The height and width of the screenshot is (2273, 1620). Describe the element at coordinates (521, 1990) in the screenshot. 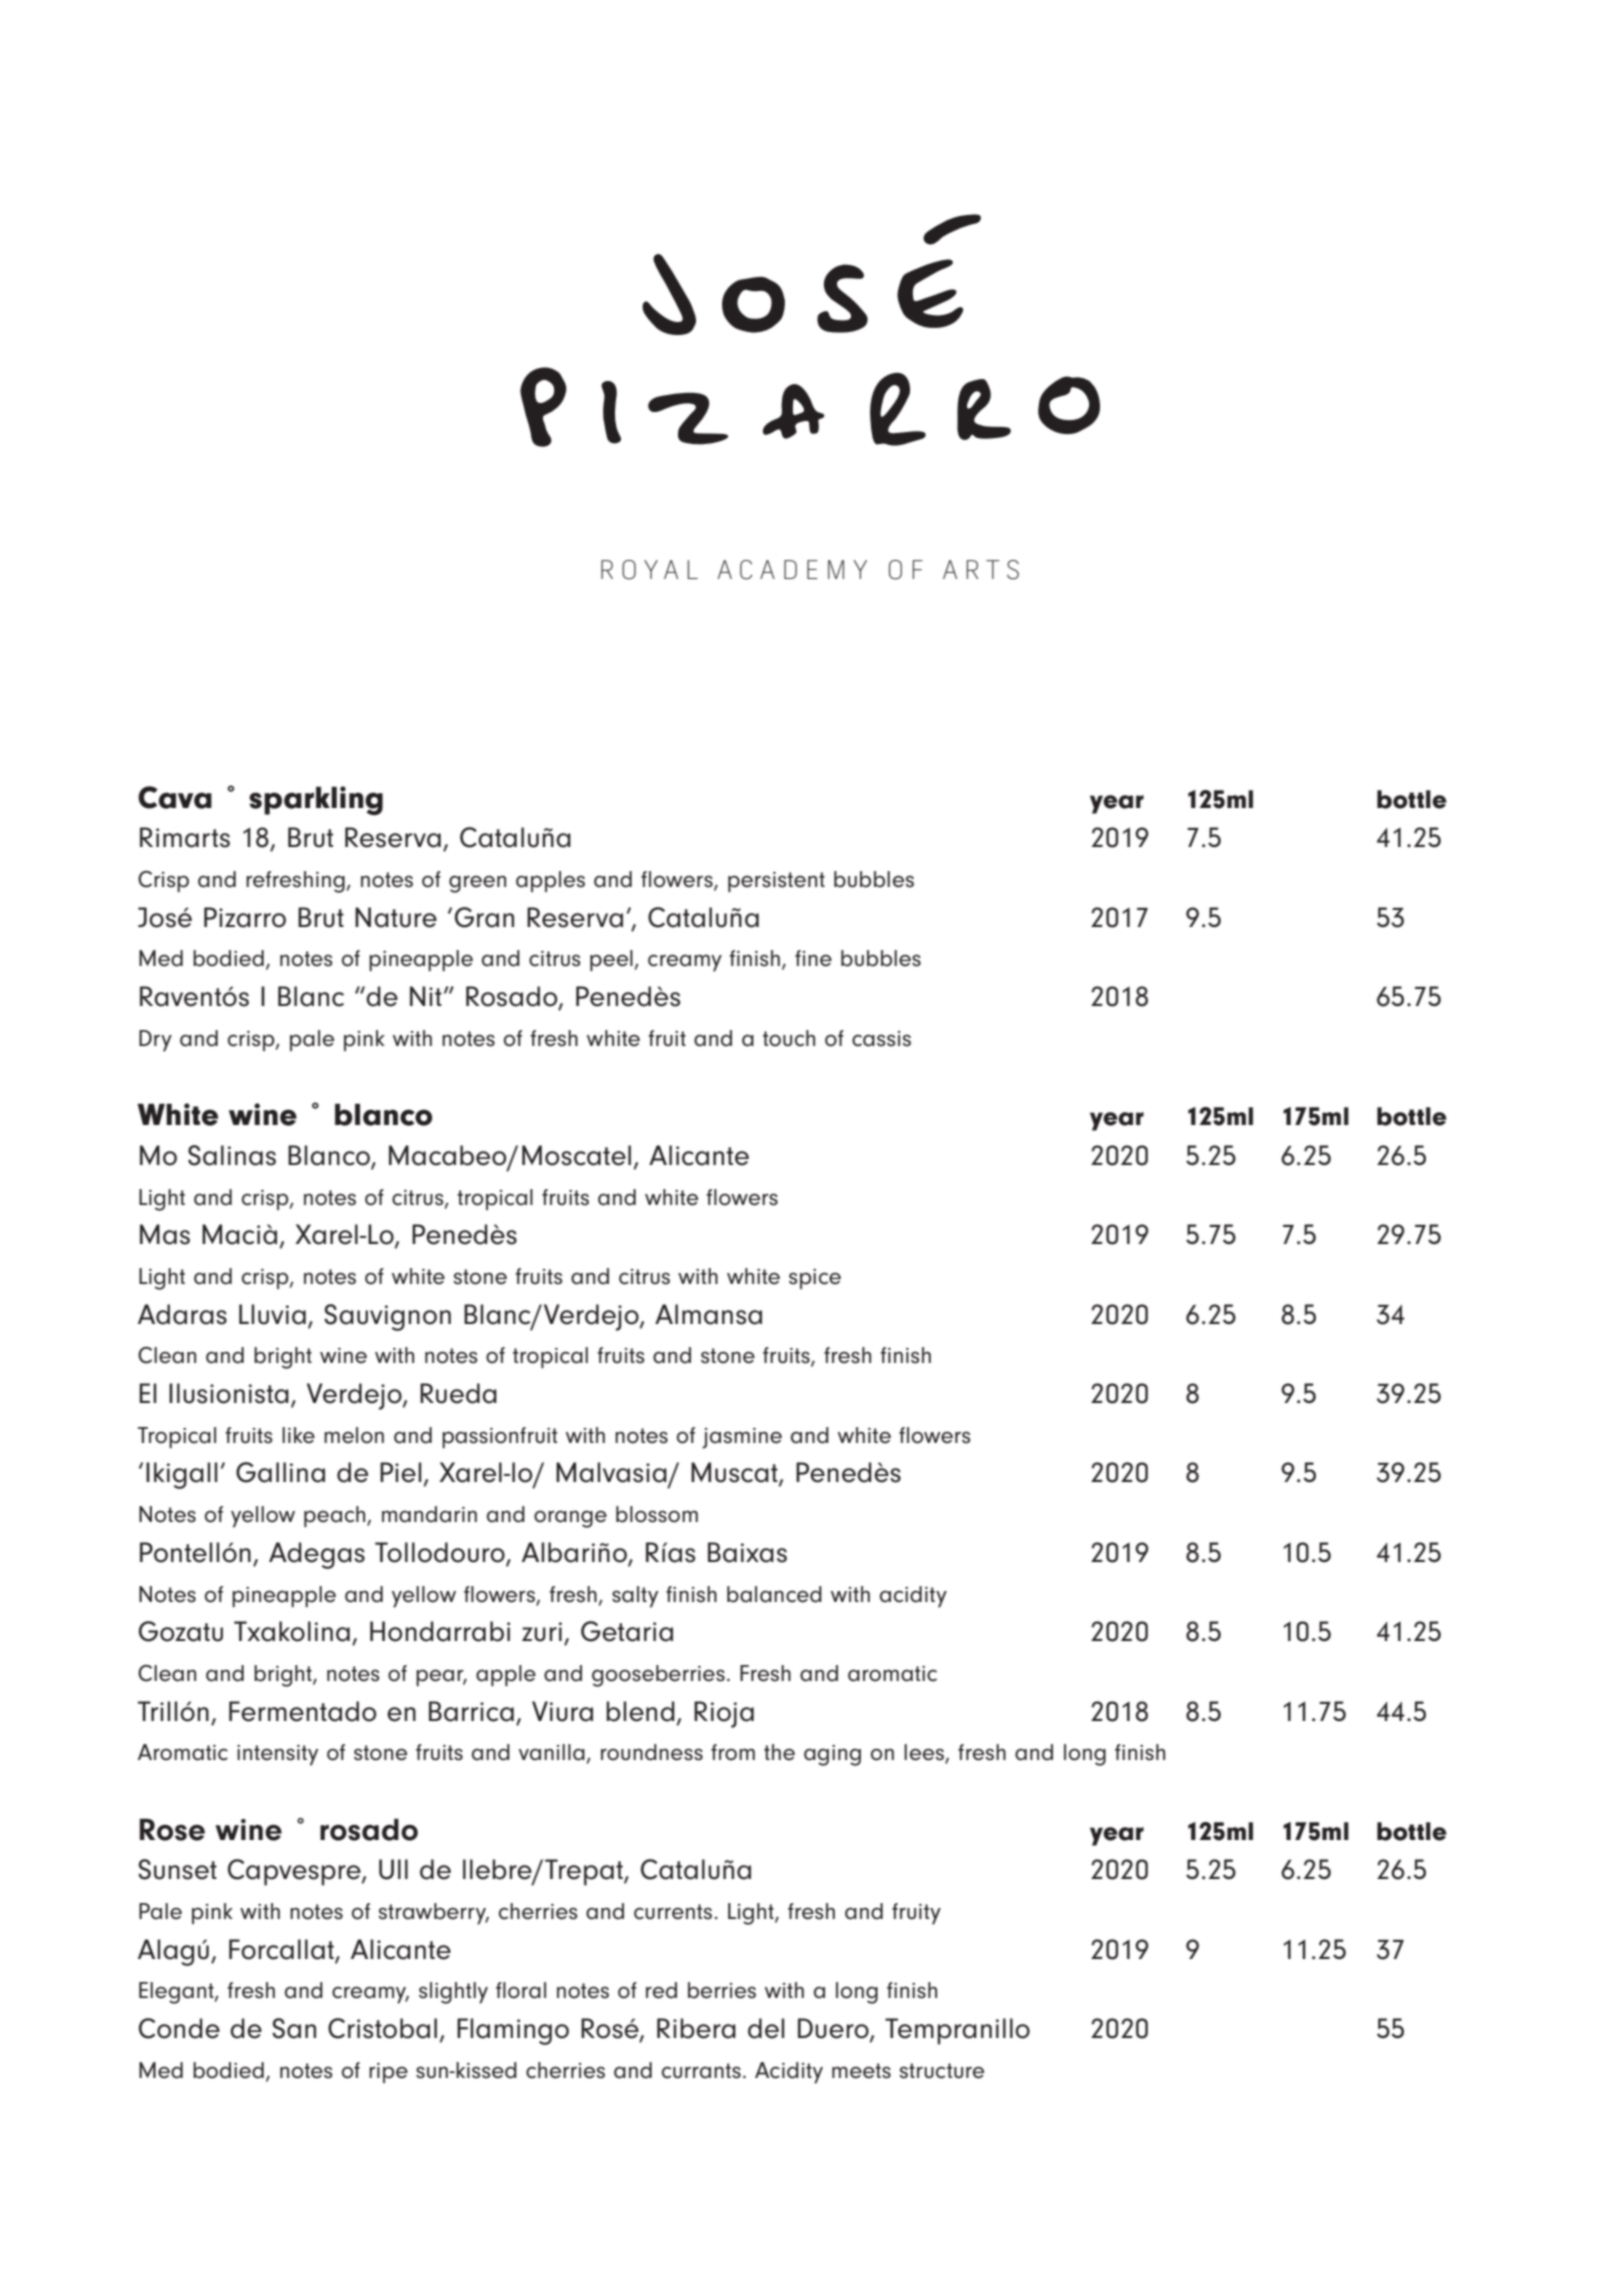

I see `floral` at that location.
